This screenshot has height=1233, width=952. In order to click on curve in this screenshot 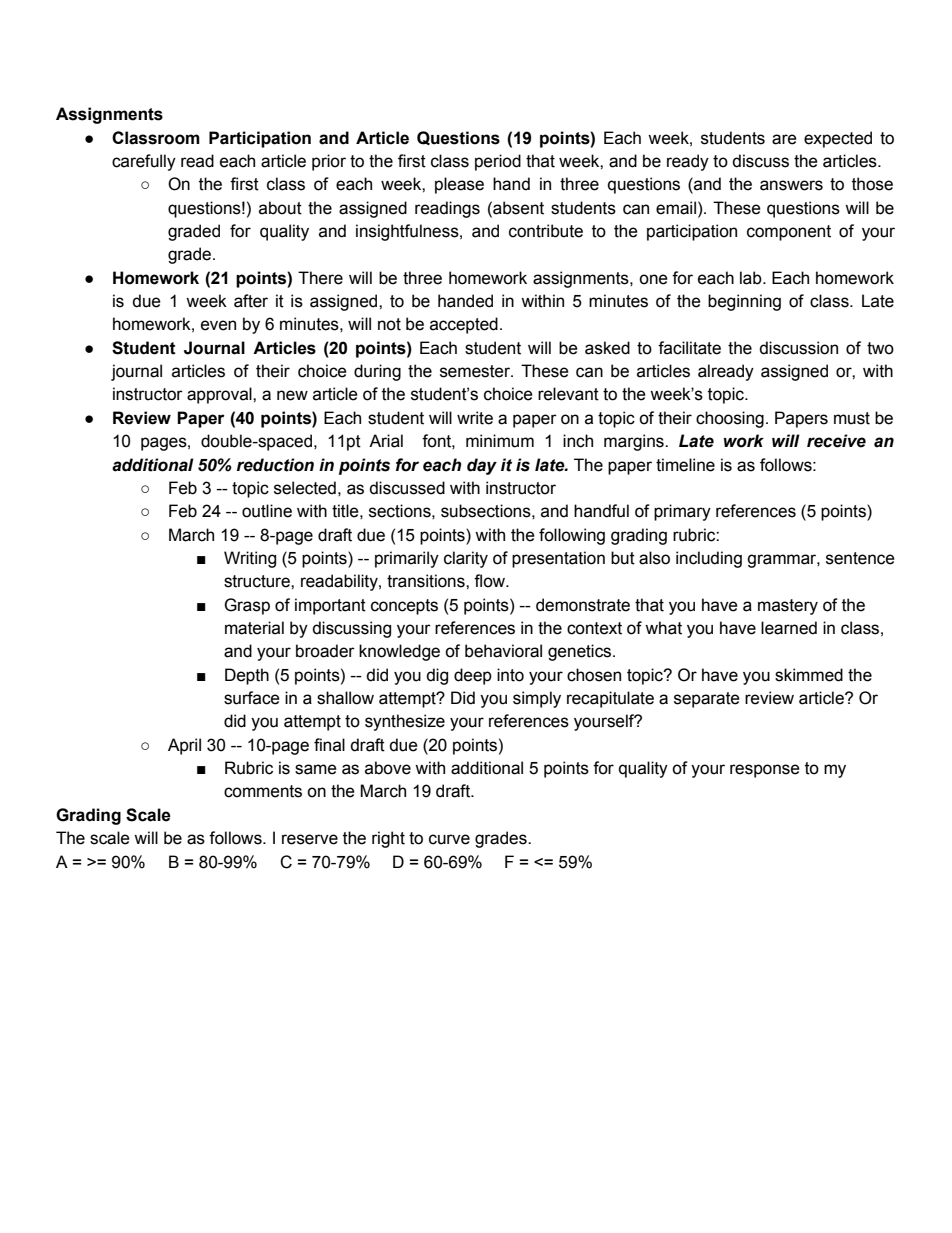, I will do `click(449, 839)`.
